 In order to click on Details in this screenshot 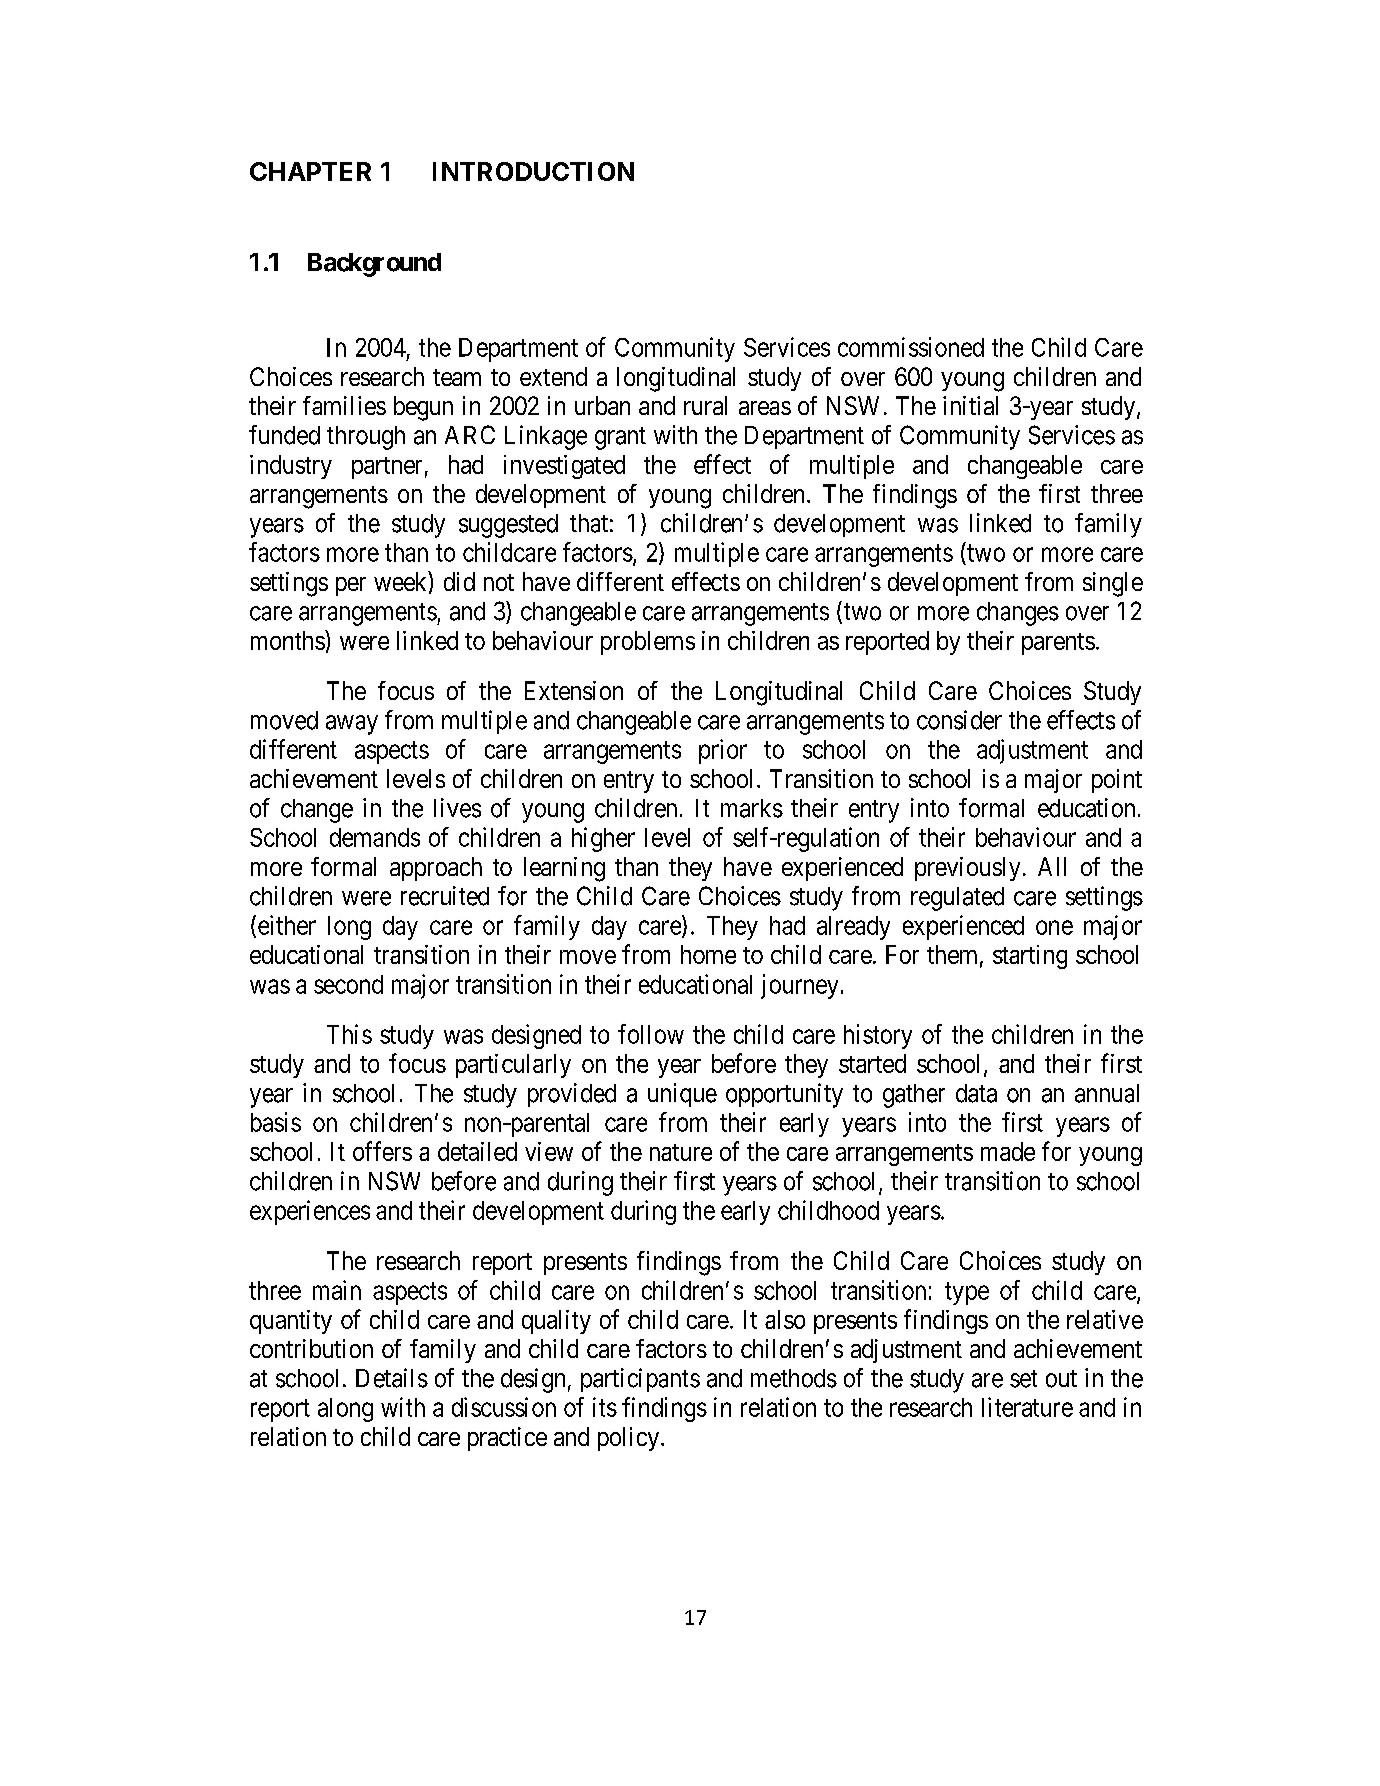, I will do `click(392, 1378)`.
